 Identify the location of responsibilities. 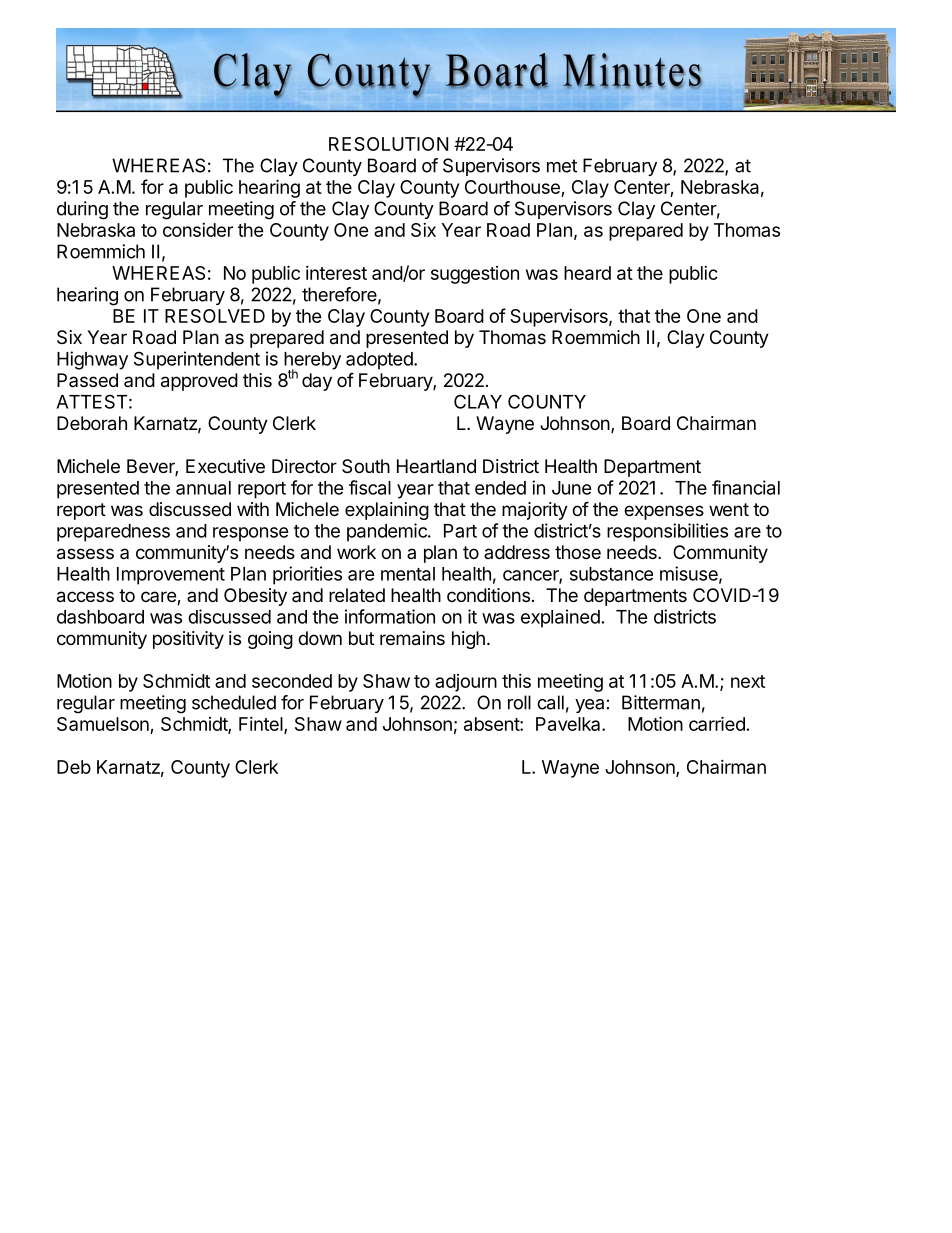
(667, 532).
